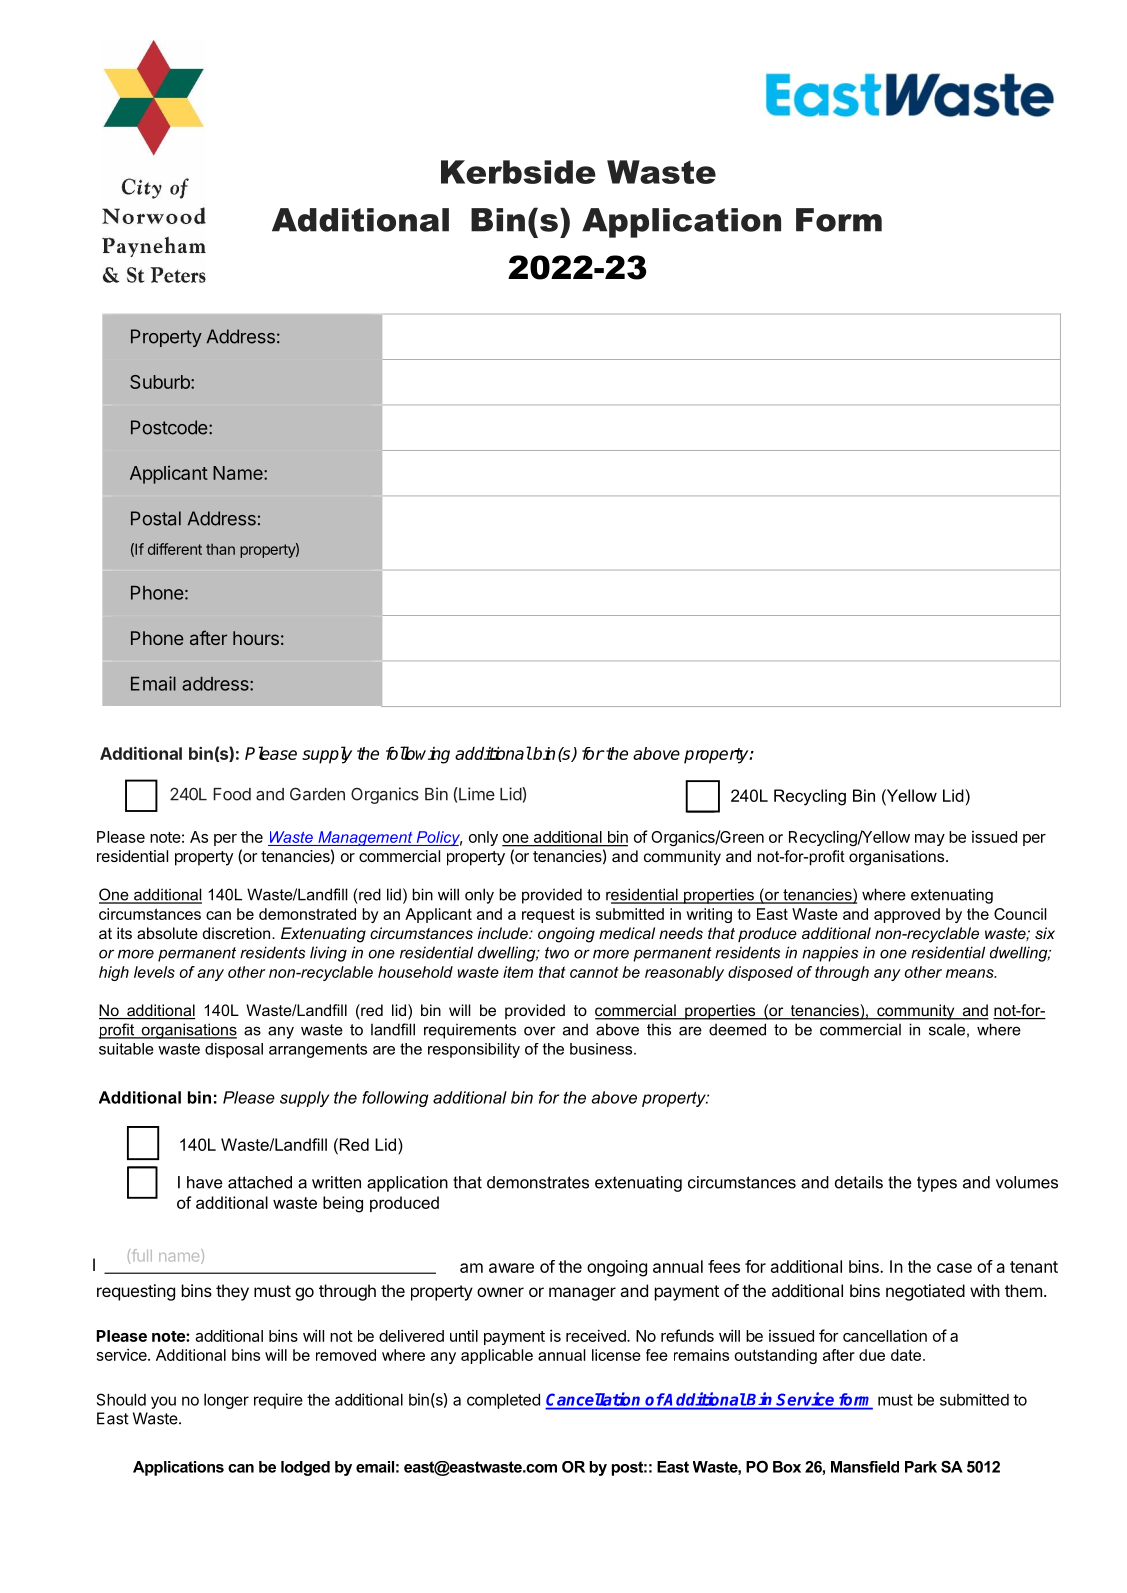 This screenshot has height=1593, width=1127. What do you see at coordinates (503, 1401) in the screenshot?
I see `completed` at bounding box center [503, 1401].
